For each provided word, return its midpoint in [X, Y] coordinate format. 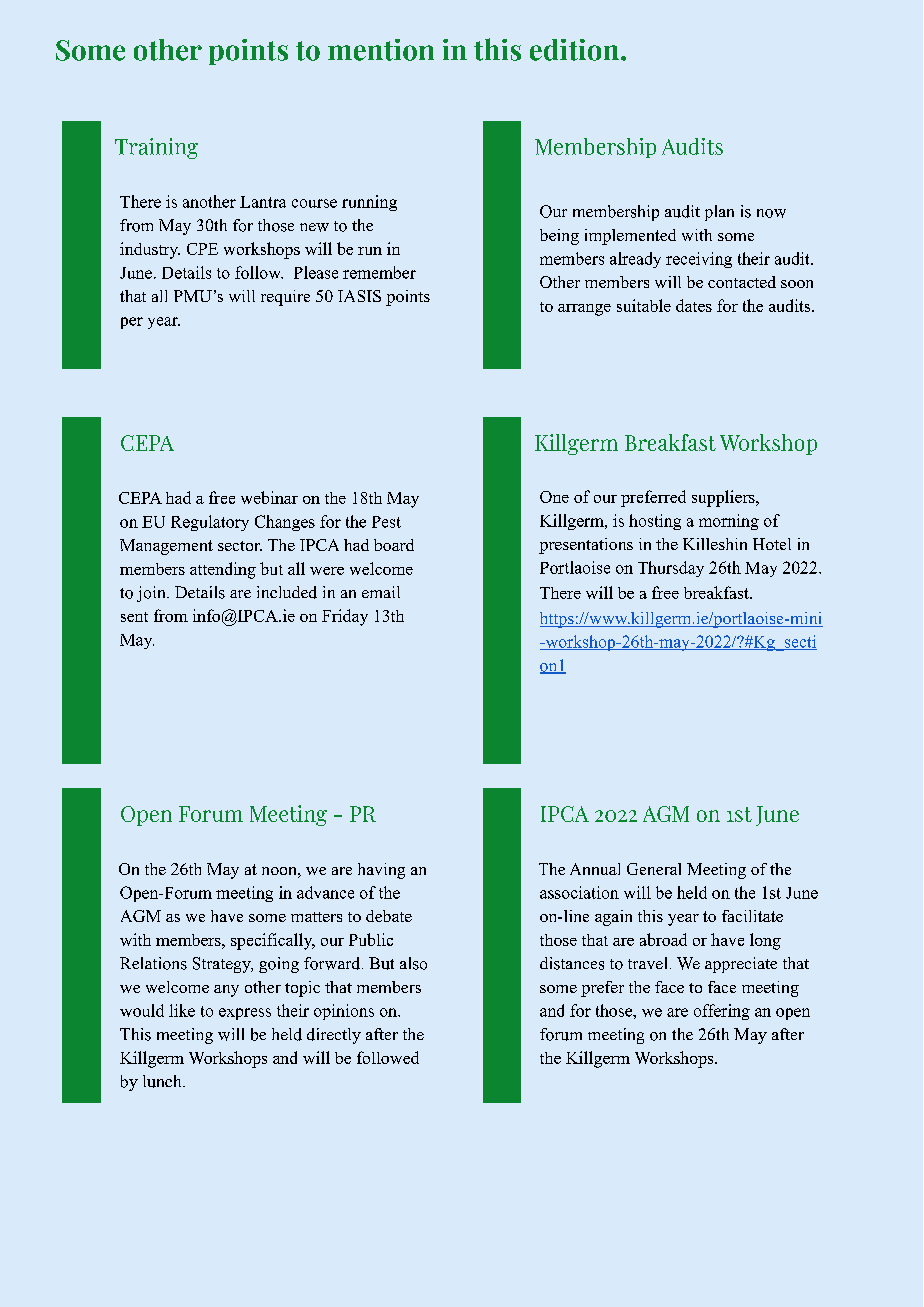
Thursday [671, 569]
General [654, 869]
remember [379, 272]
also [413, 963]
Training [156, 148]
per [132, 323]
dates [694, 305]
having [381, 871]
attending [223, 570]
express [245, 1014]
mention [381, 50]
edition [576, 50]
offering [722, 1012]
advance [325, 892]
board [394, 545]
